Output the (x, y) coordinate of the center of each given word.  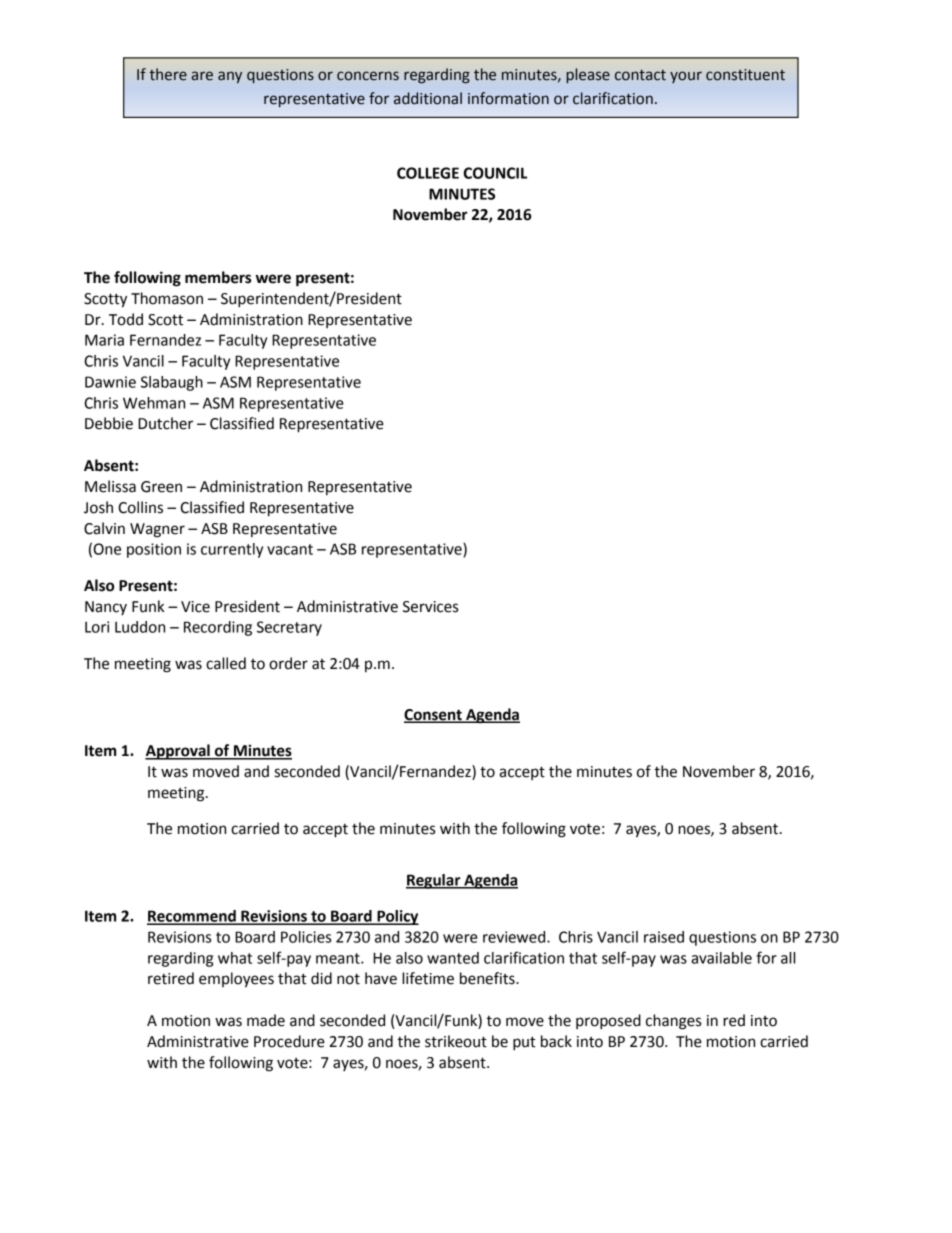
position (154, 550)
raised (664, 937)
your (686, 77)
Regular (434, 881)
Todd (126, 319)
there (168, 74)
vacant (290, 549)
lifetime (428, 978)
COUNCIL (495, 173)
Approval (178, 752)
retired (171, 978)
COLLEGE (428, 173)
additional (428, 98)
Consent (434, 716)
